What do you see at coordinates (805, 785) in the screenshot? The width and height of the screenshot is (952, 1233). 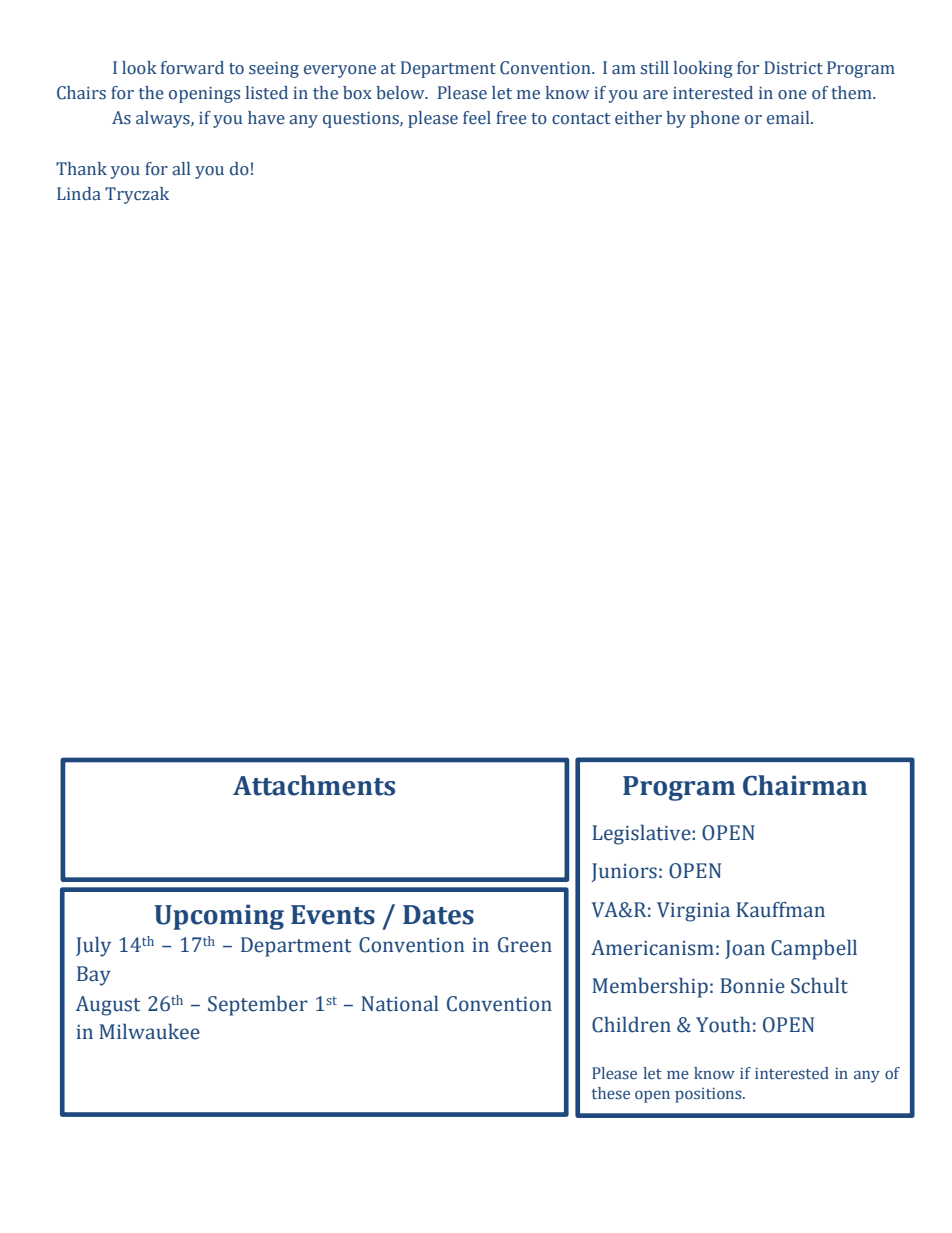 I see `Chairman` at bounding box center [805, 785].
